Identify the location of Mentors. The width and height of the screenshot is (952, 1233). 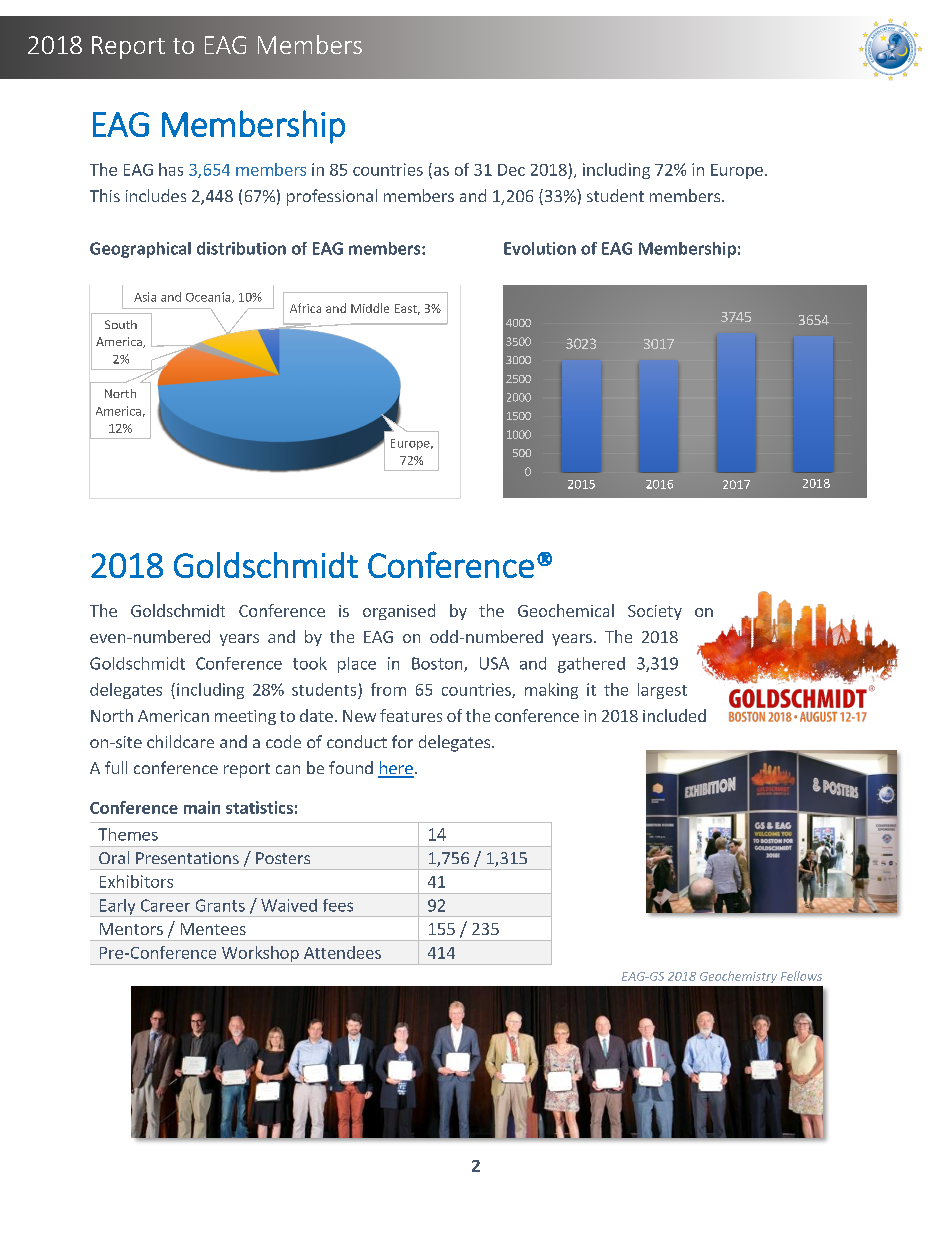
(131, 929).
